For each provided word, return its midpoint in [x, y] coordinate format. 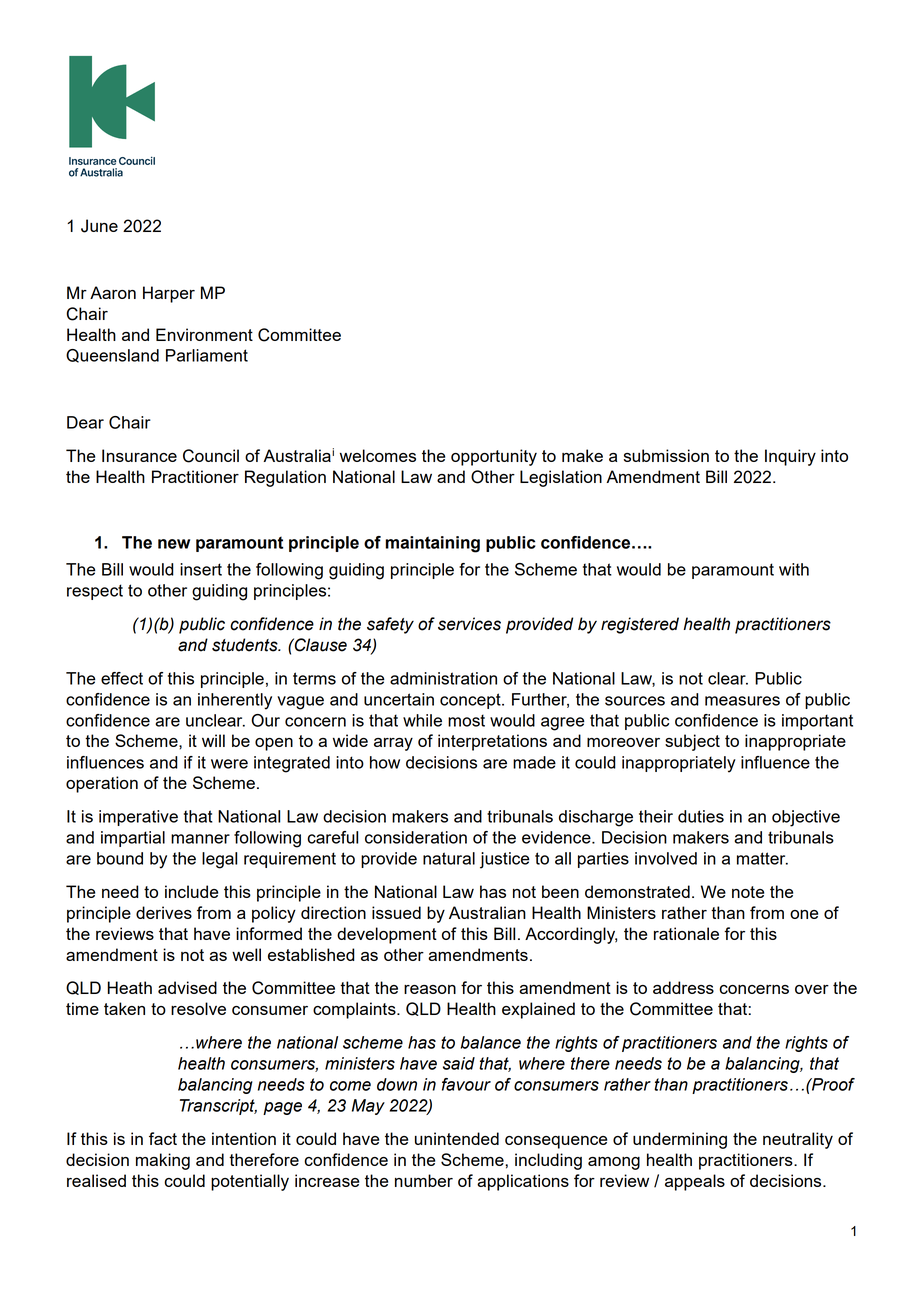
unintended [457, 1138]
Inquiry [790, 457]
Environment [204, 334]
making [163, 1161]
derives [164, 912]
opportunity [494, 457]
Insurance [139, 455]
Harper [169, 294]
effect [122, 678]
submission [666, 455]
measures [742, 701]
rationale [686, 933]
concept [471, 701]
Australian [487, 912]
